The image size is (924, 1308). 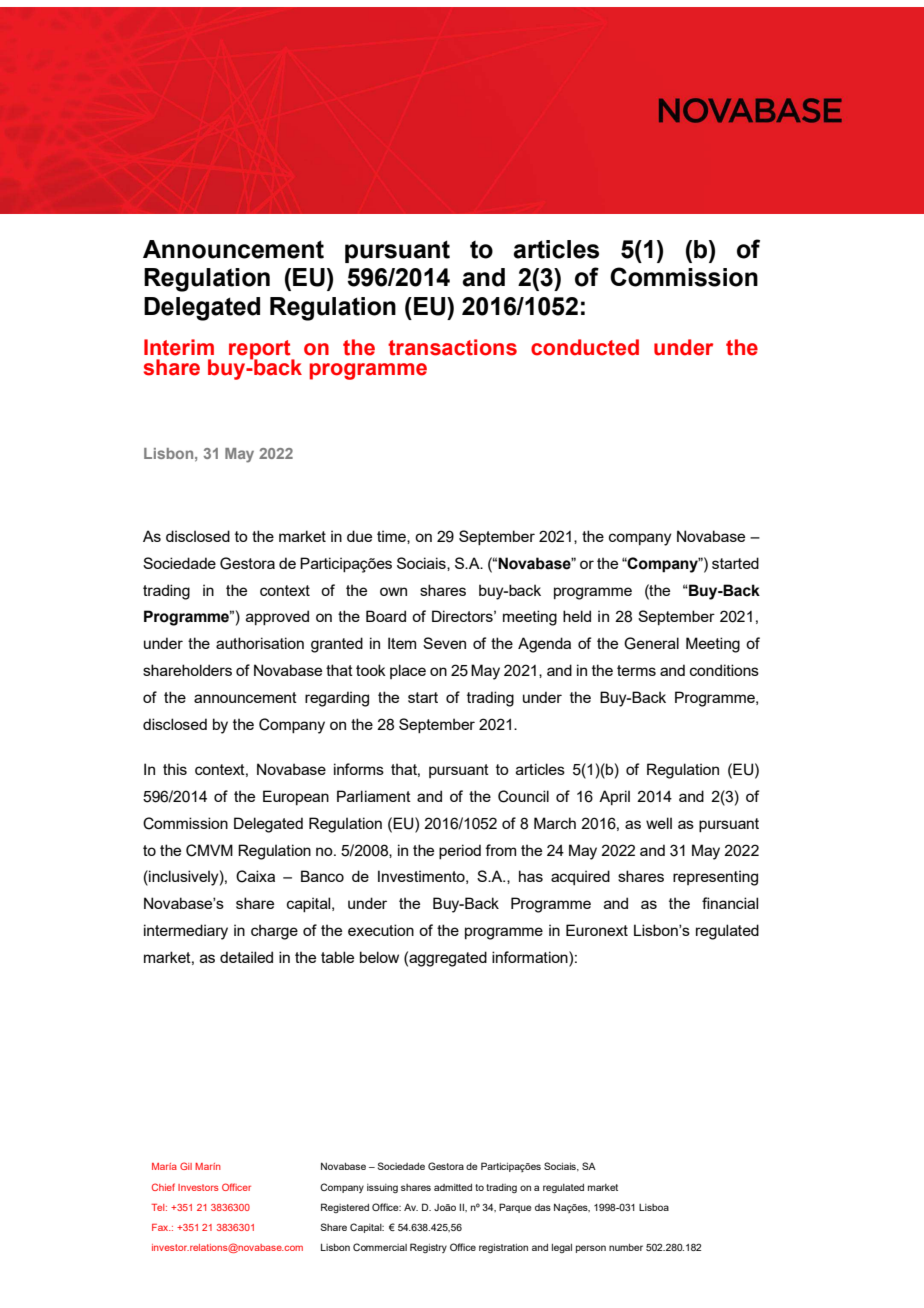 What do you see at coordinates (393, 591) in the screenshot?
I see `own` at bounding box center [393, 591].
